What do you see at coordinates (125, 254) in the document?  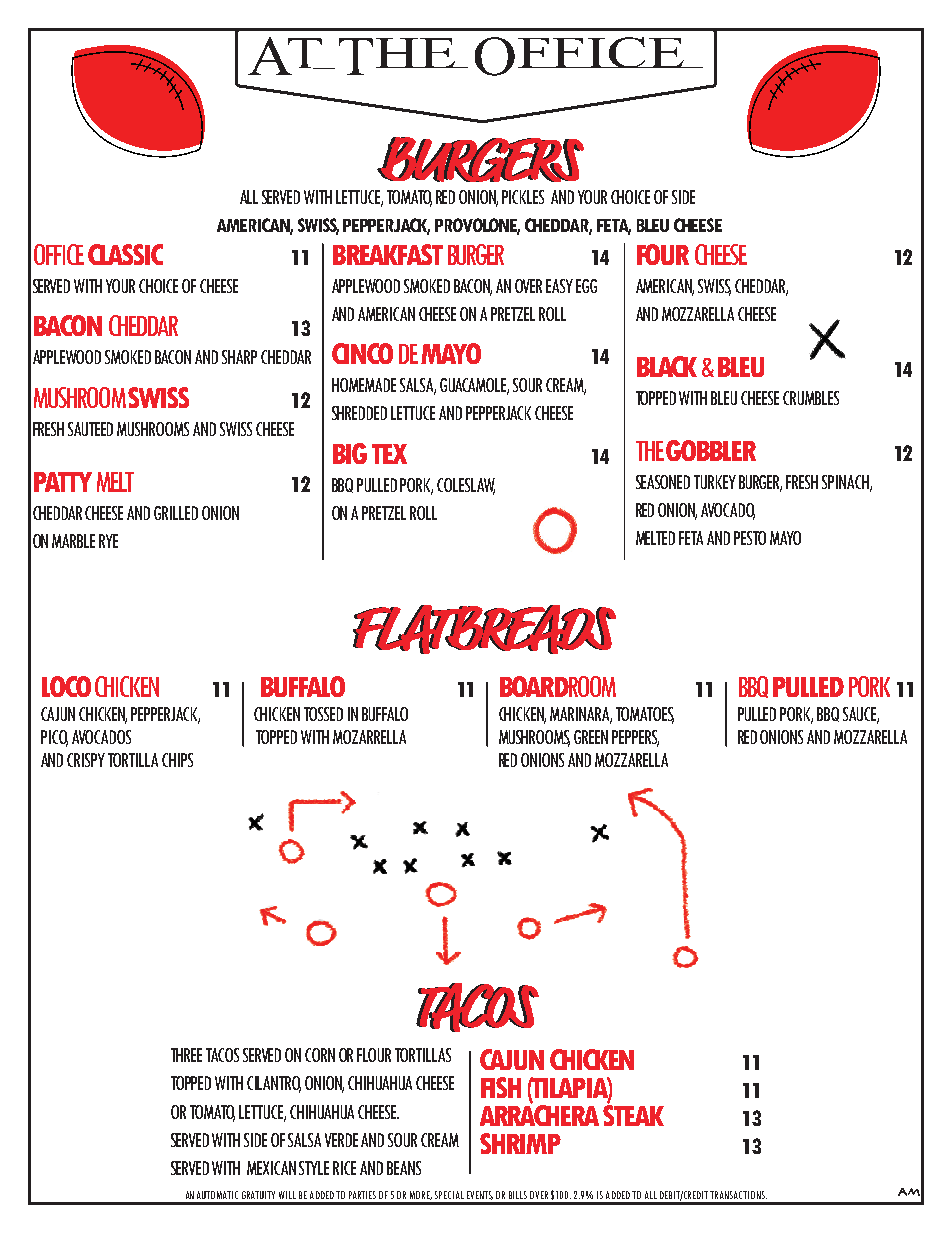 I see `CLASSIC` at bounding box center [125, 254].
